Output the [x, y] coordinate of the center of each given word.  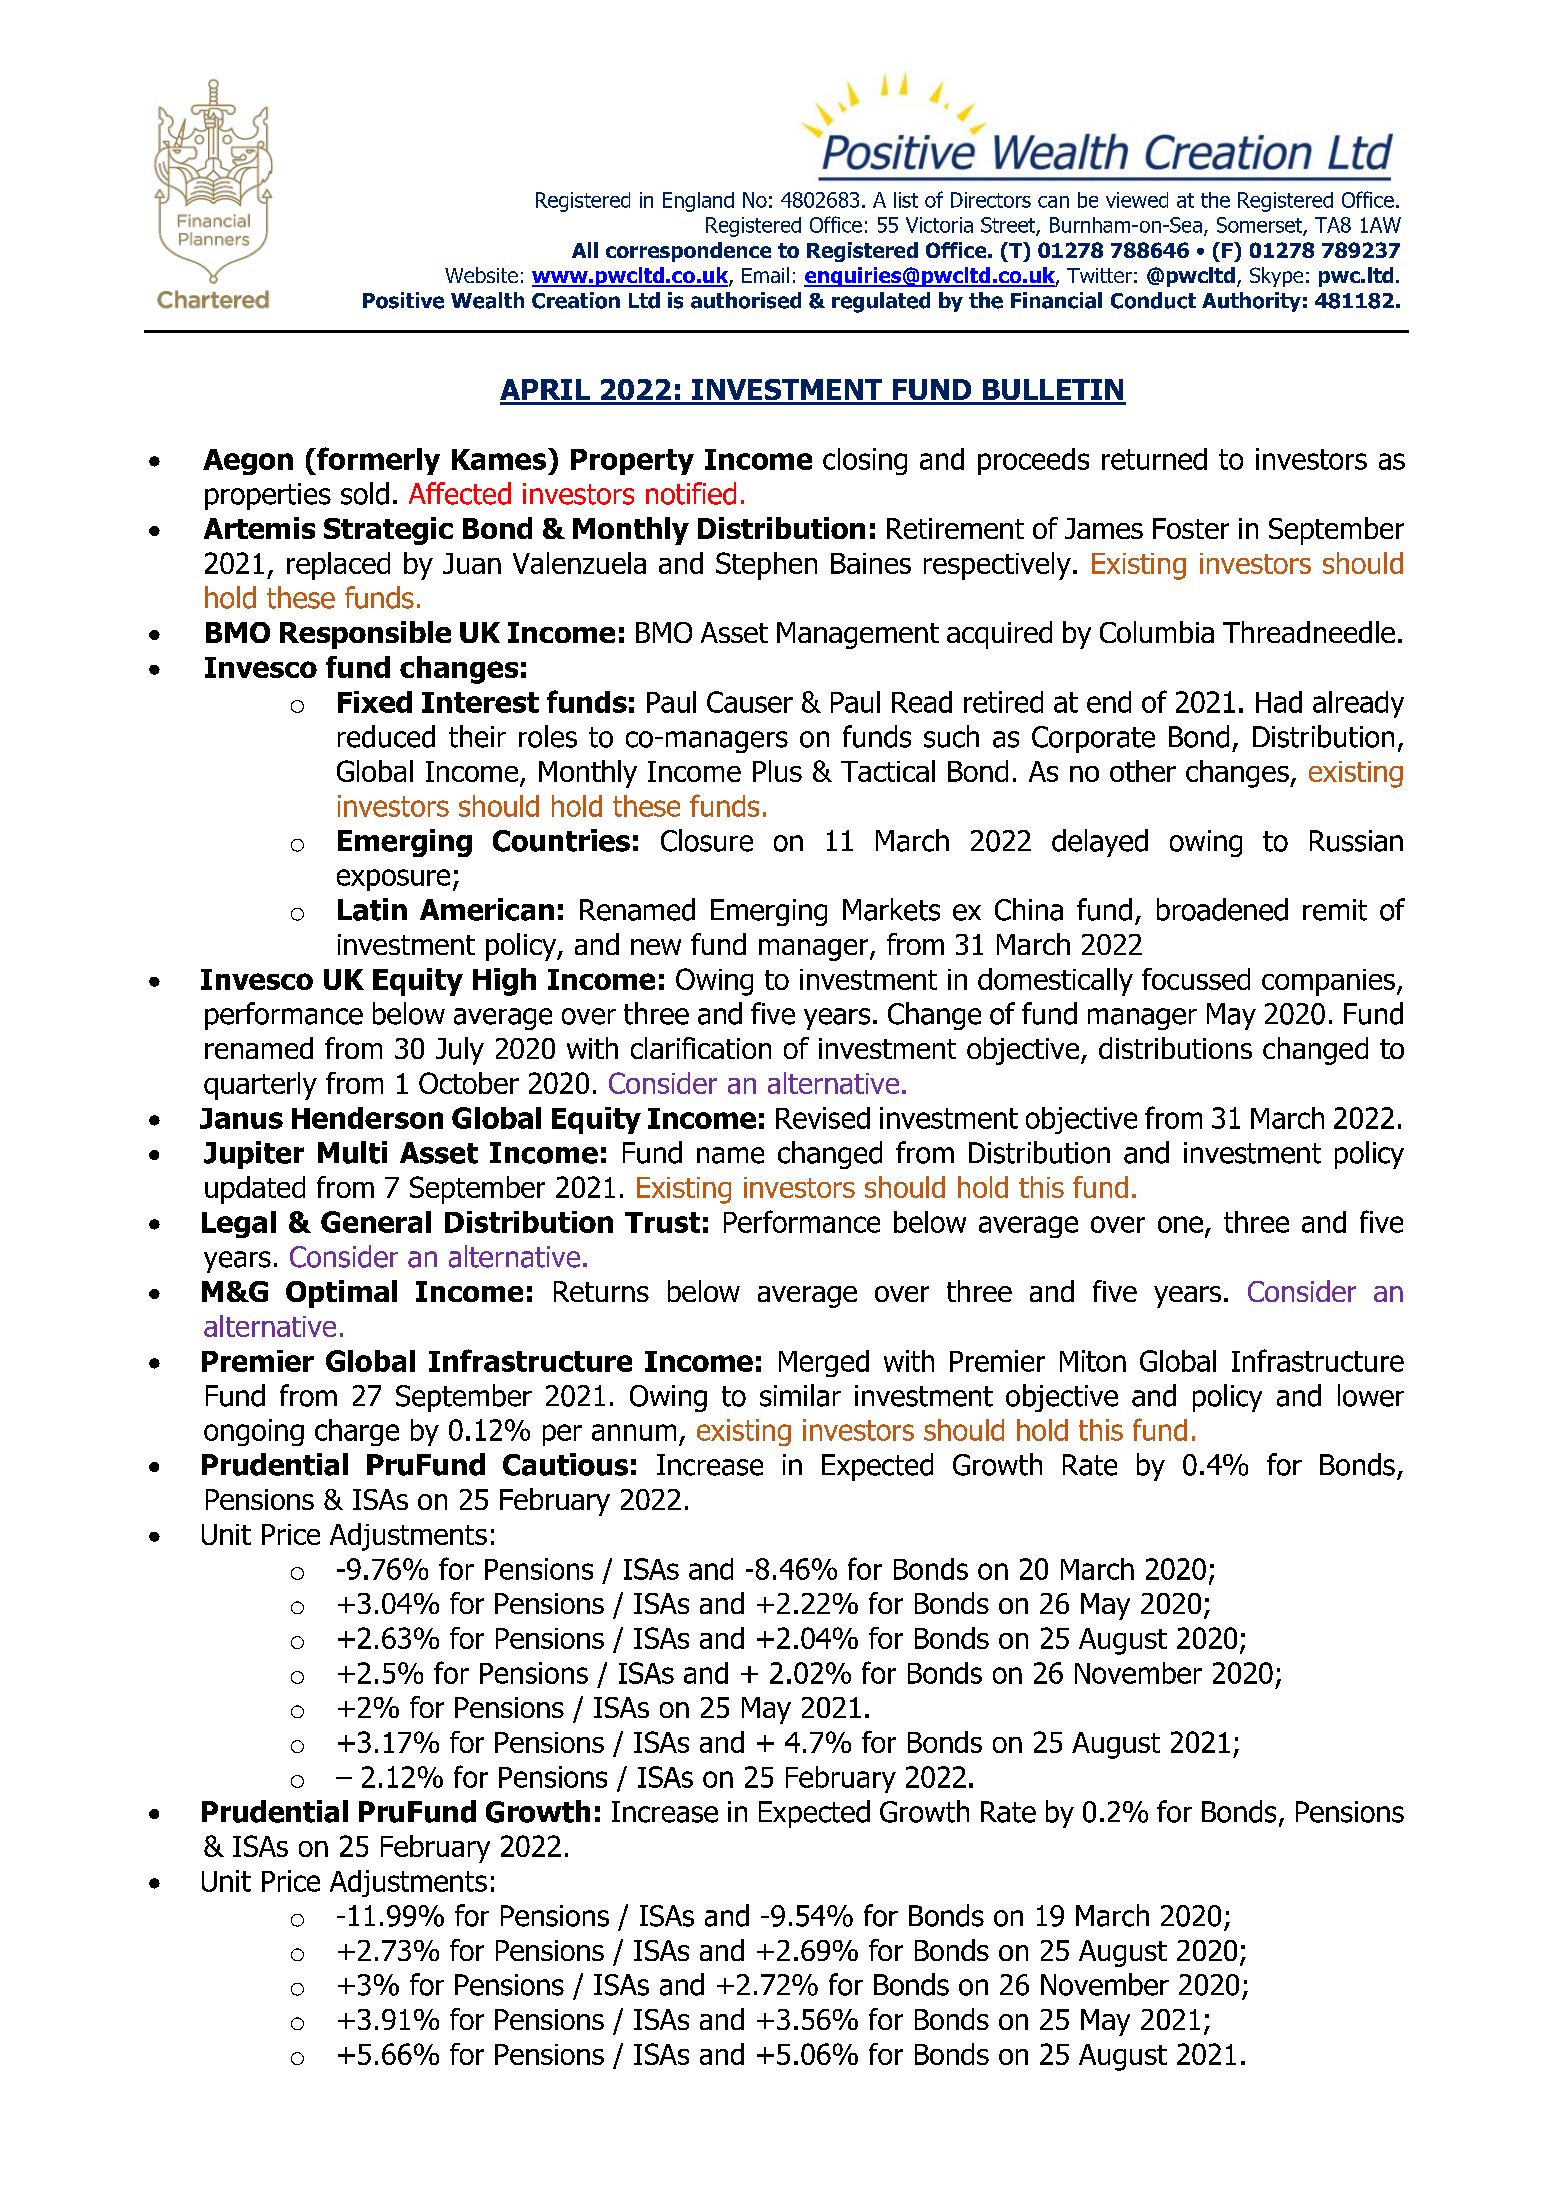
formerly [377, 461]
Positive [403, 300]
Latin [372, 909]
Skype [1276, 277]
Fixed [375, 702]
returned [1154, 459]
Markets [891, 909]
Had [1279, 702]
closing [865, 461]
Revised [823, 1118]
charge [357, 1432]
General [376, 1222]
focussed [1196, 979]
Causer [750, 702]
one [1180, 1224]
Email [765, 275]
